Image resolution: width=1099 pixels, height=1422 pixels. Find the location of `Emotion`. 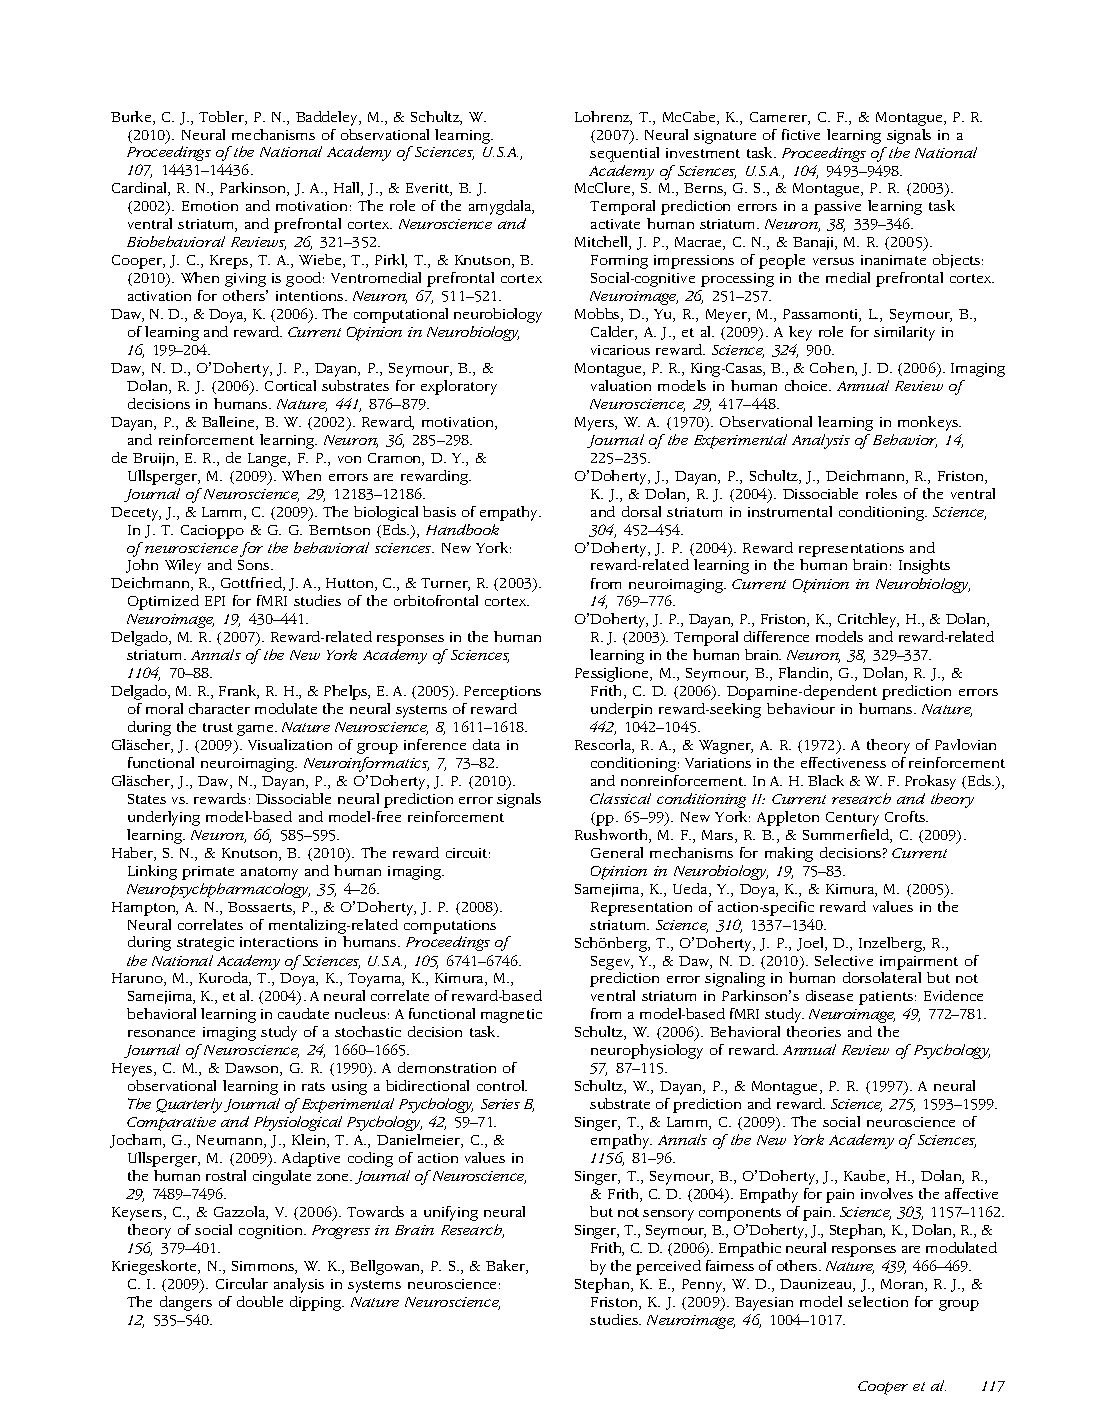

Emotion is located at coordinates (210, 206).
